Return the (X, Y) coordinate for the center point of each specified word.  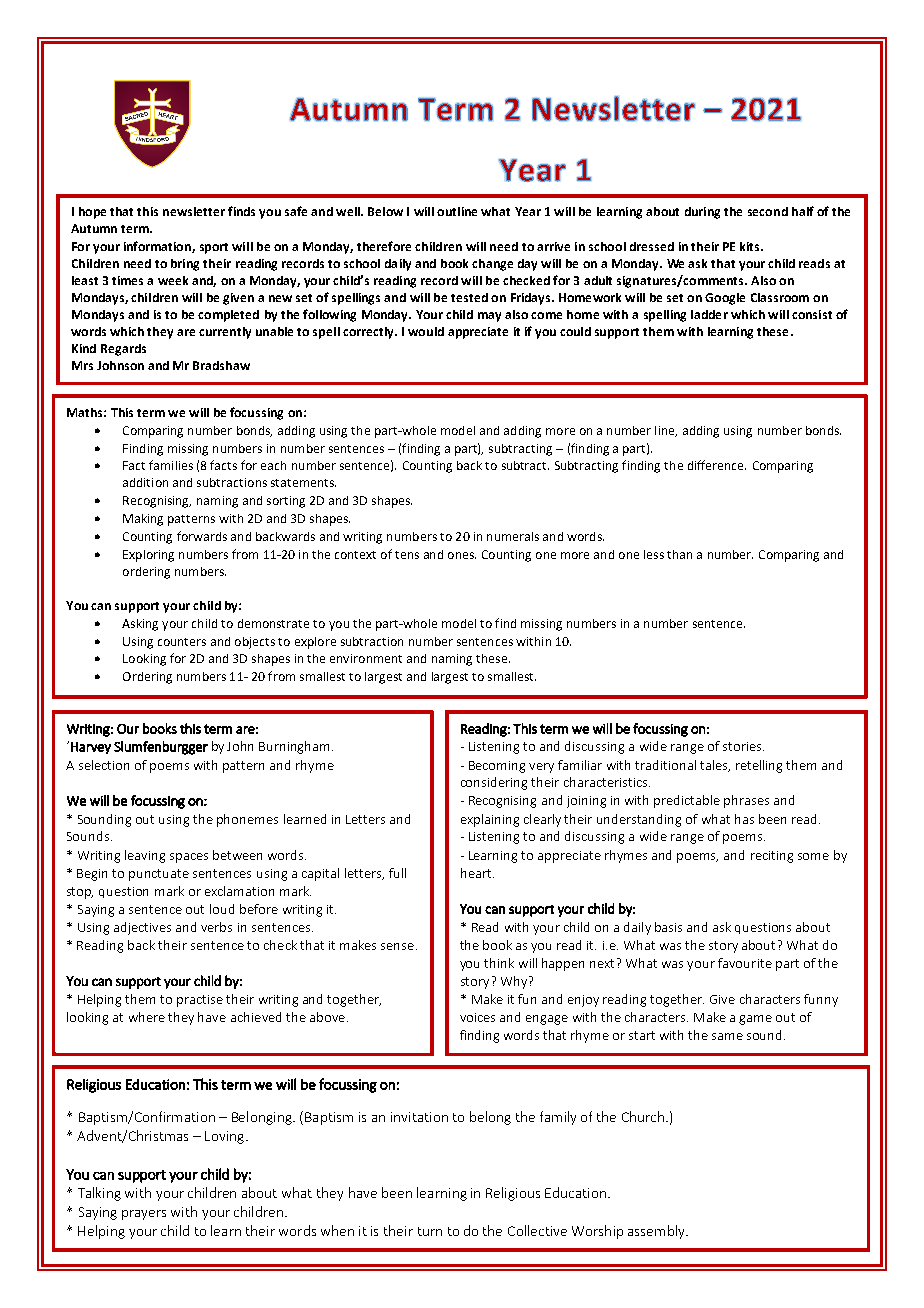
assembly (657, 1232)
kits (751, 246)
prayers (144, 1215)
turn (430, 1231)
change (492, 265)
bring (185, 265)
